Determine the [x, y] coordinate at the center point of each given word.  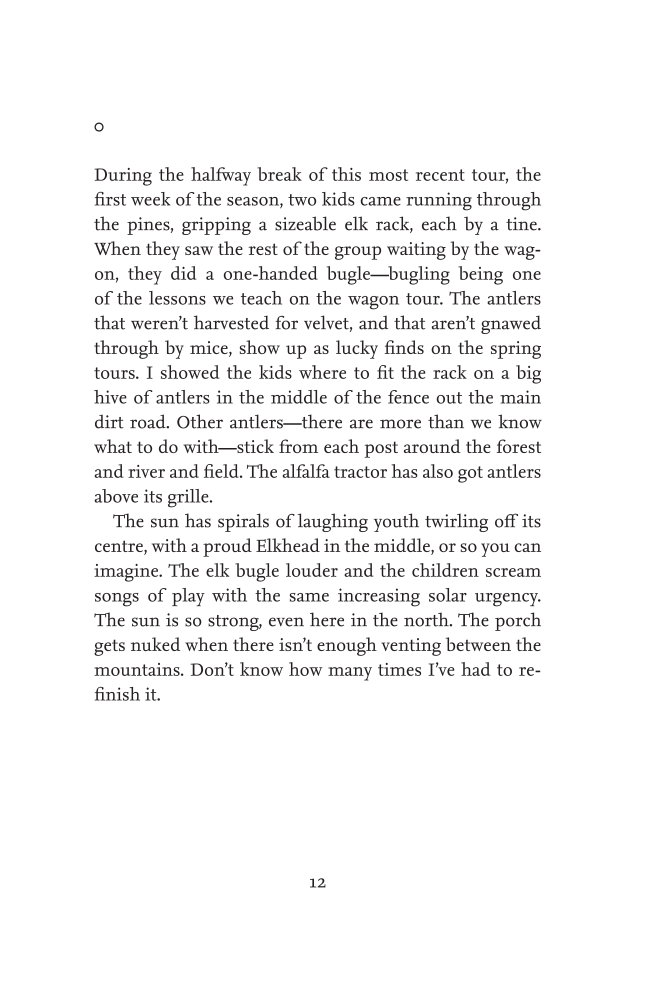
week [150, 199]
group [358, 253]
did [183, 273]
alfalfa [306, 471]
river [146, 471]
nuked [155, 644]
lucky [357, 349]
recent [440, 175]
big [528, 374]
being [480, 275]
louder [312, 570]
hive [110, 397]
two [302, 200]
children [445, 570]
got [470, 474]
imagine [127, 573]
